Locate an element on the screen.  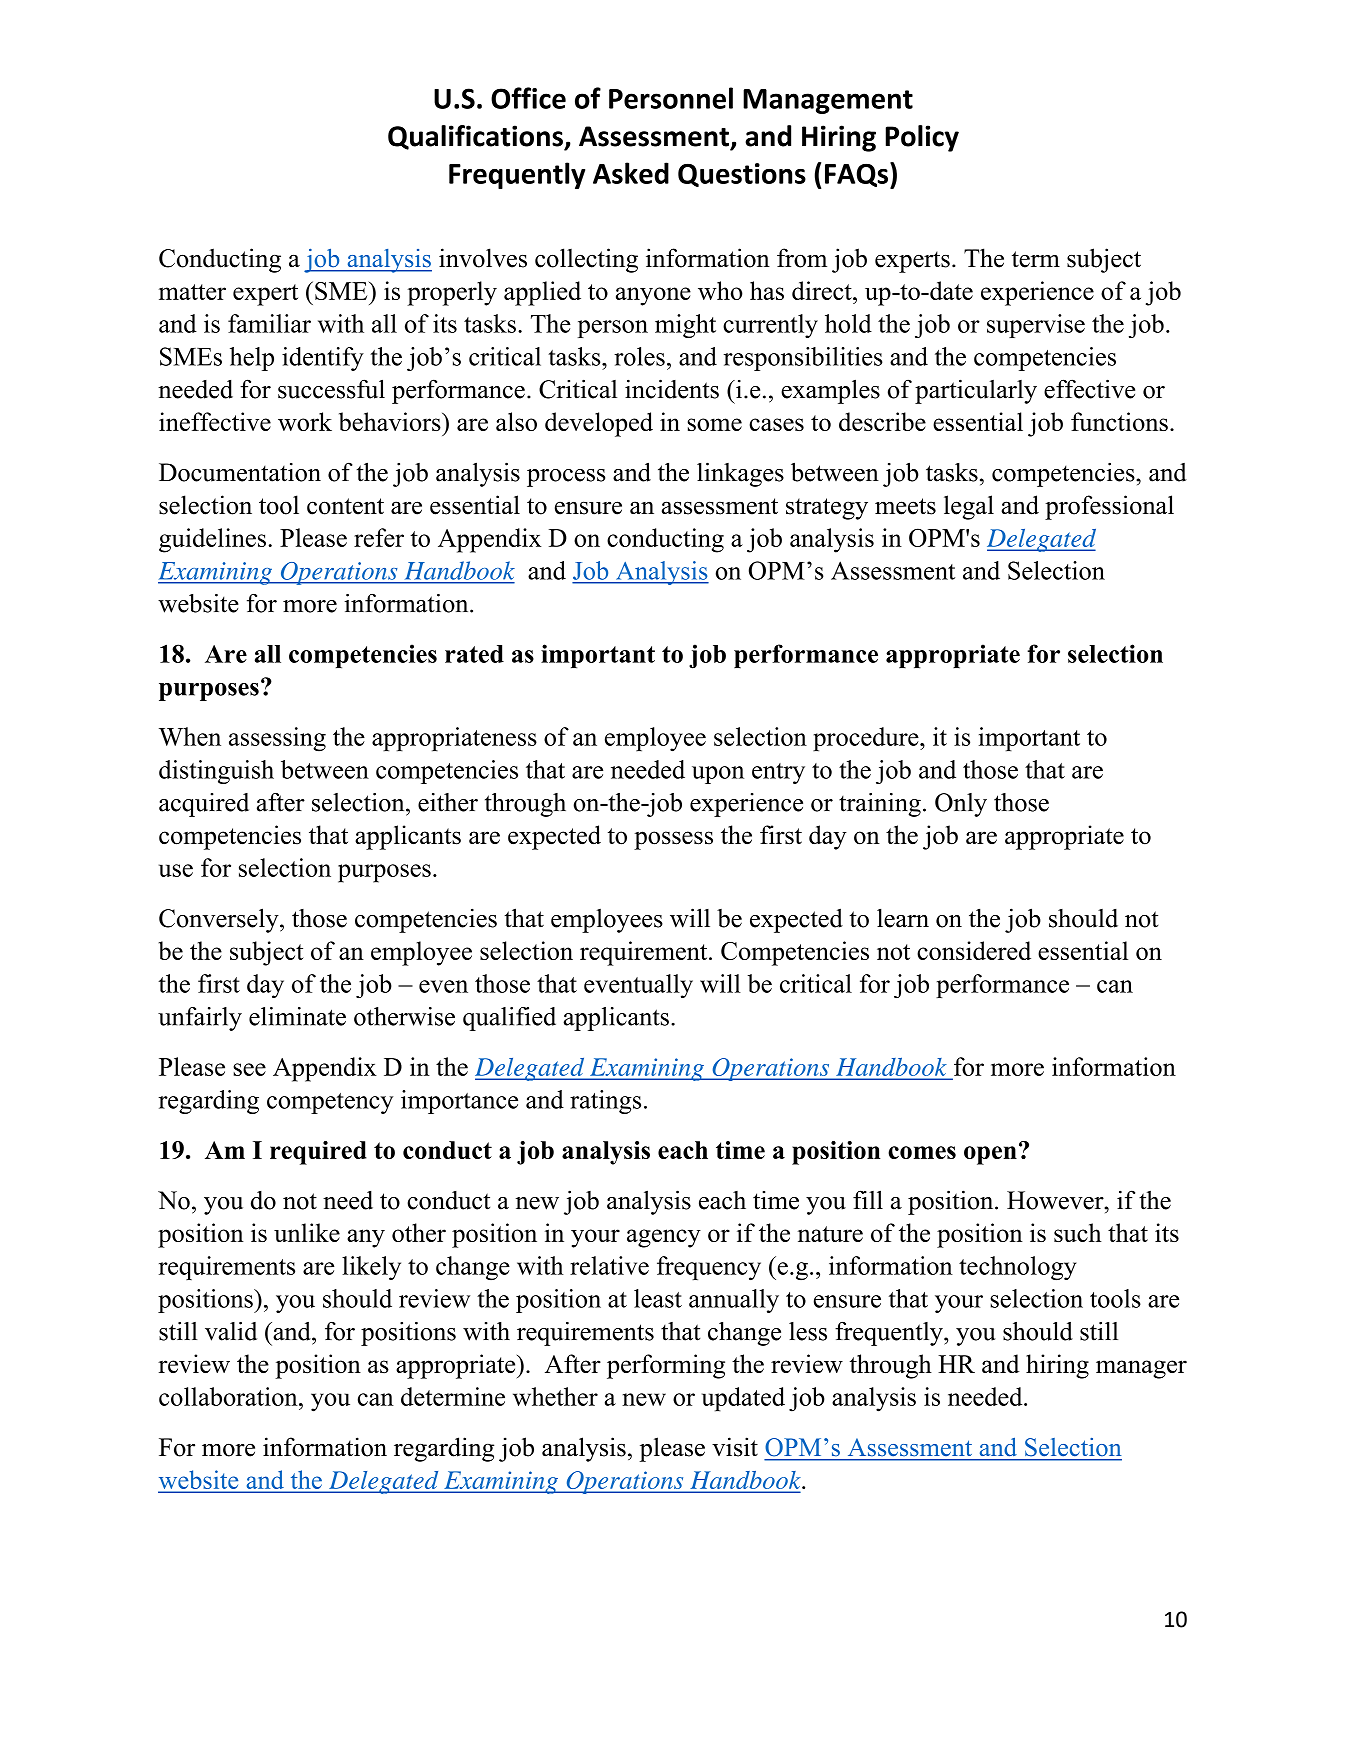
Qualifications is located at coordinates (476, 138).
